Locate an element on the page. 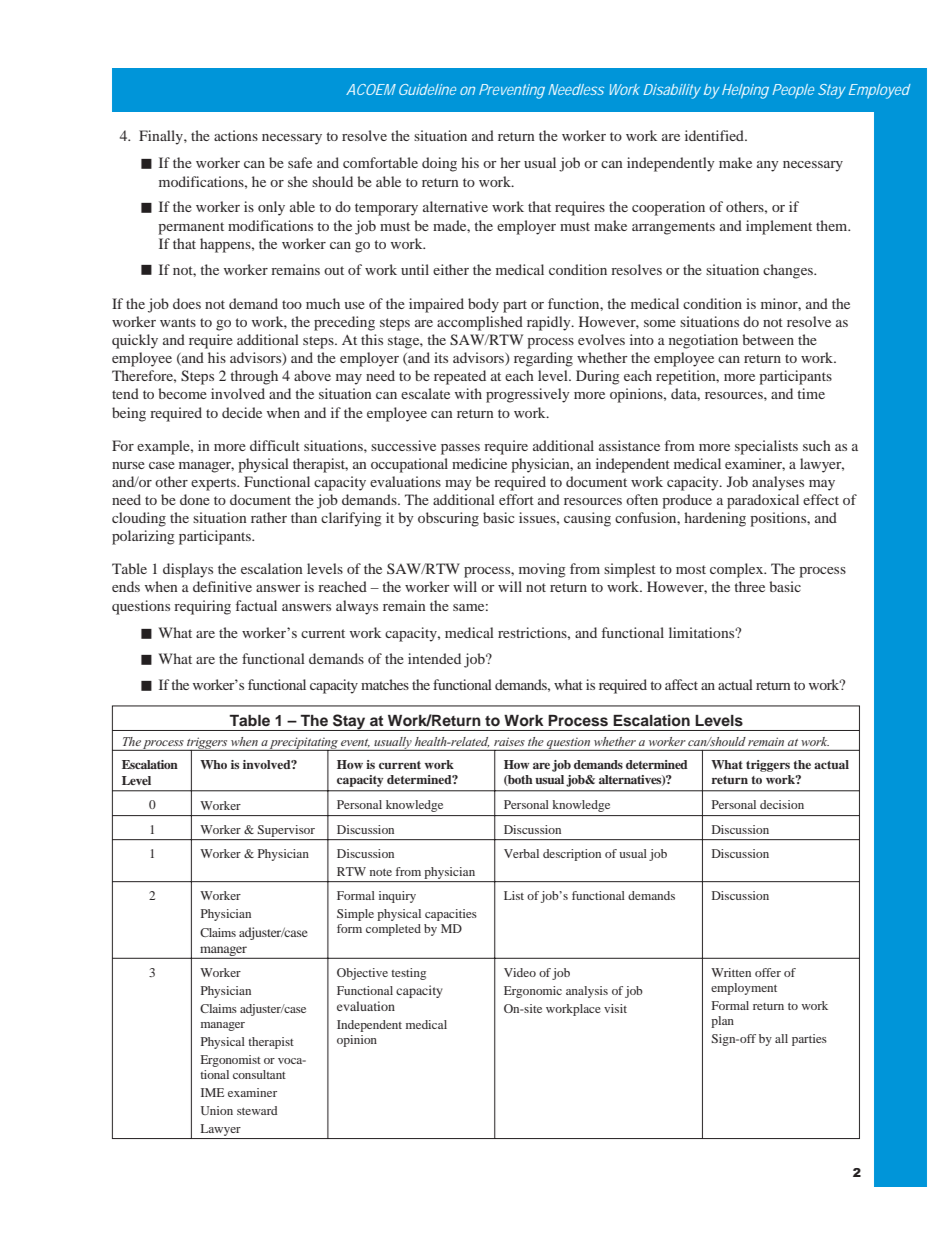 This image has width=952, height=1233. identified is located at coordinates (715, 135).
